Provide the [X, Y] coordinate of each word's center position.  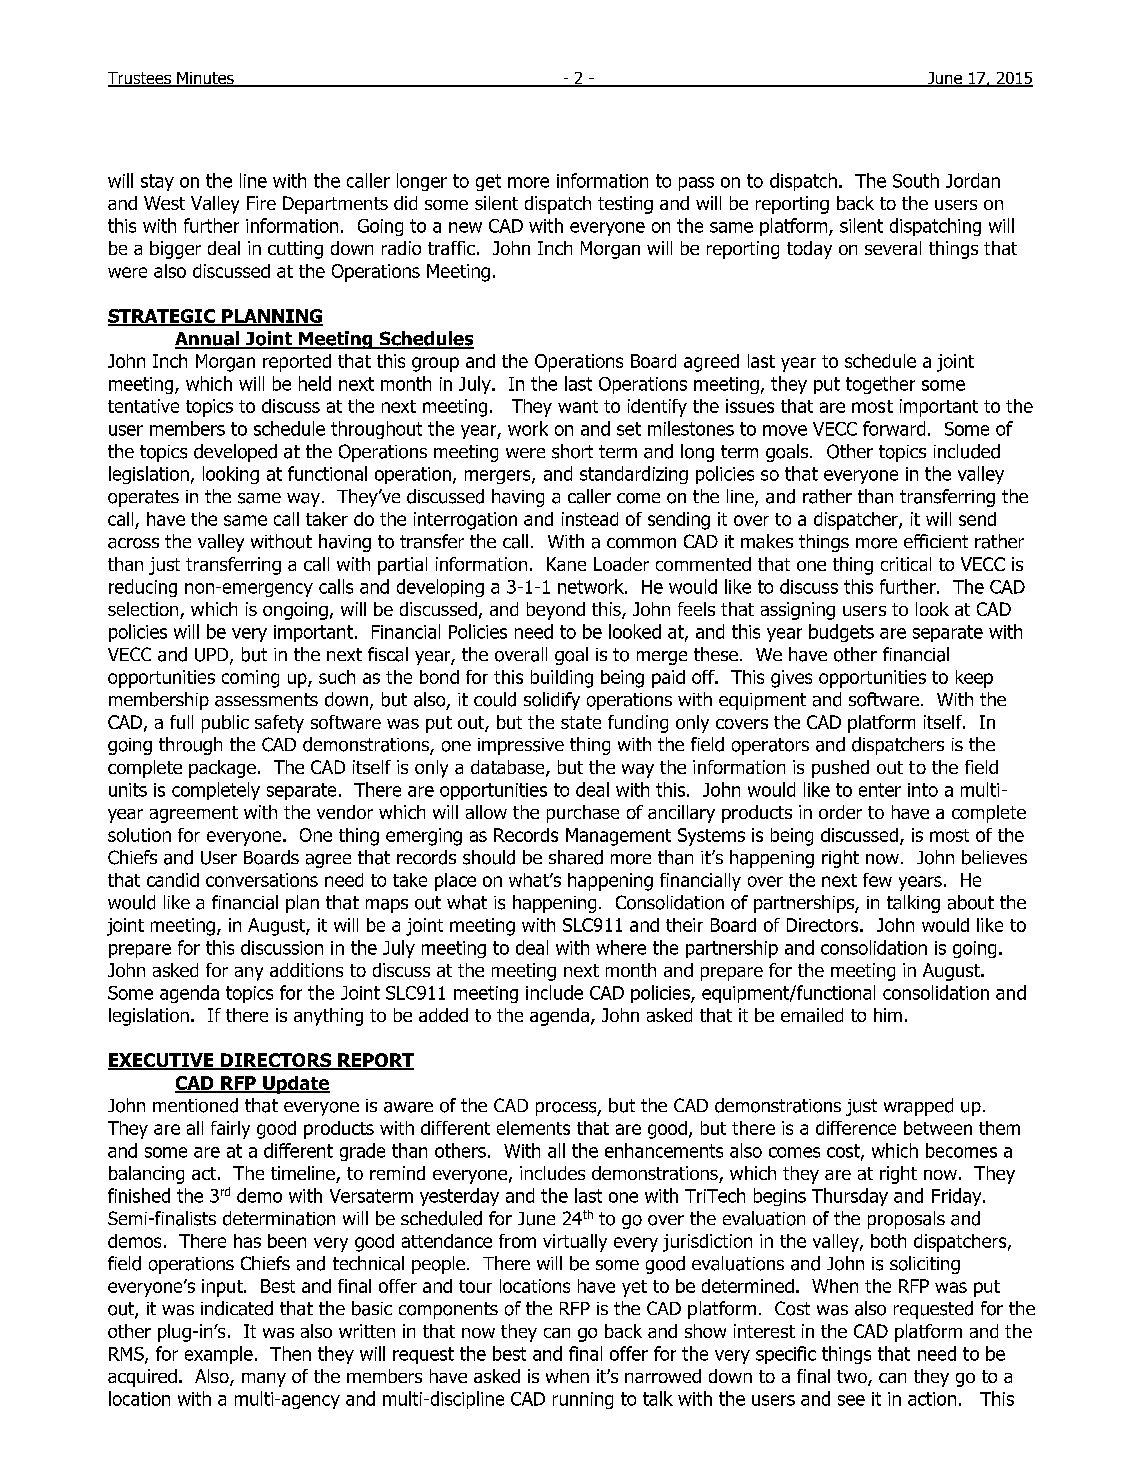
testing [625, 205]
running [583, 1400]
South [916, 180]
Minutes [205, 79]
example [219, 1355]
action [932, 1399]
